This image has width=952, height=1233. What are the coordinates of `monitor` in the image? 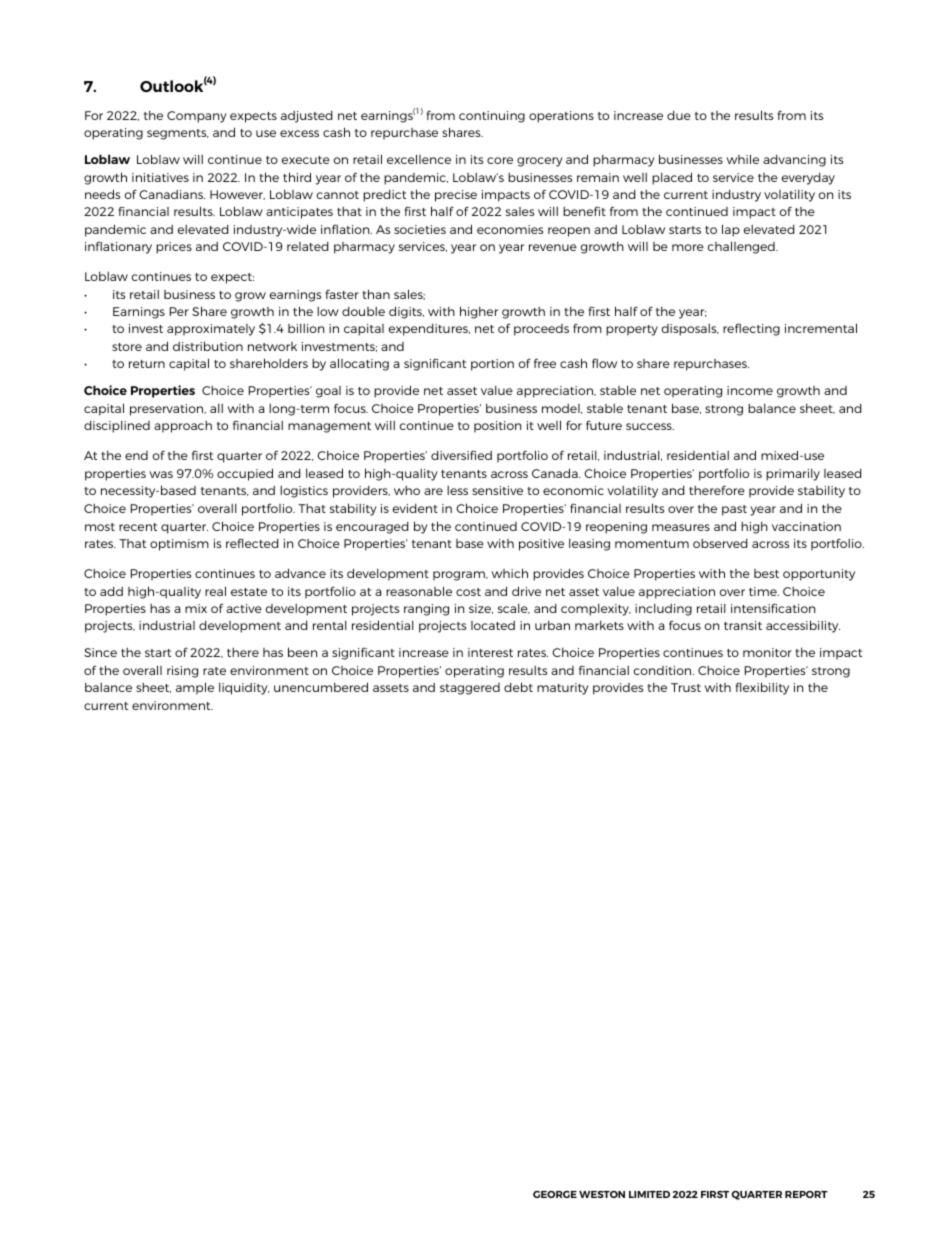 It's located at (767, 652).
